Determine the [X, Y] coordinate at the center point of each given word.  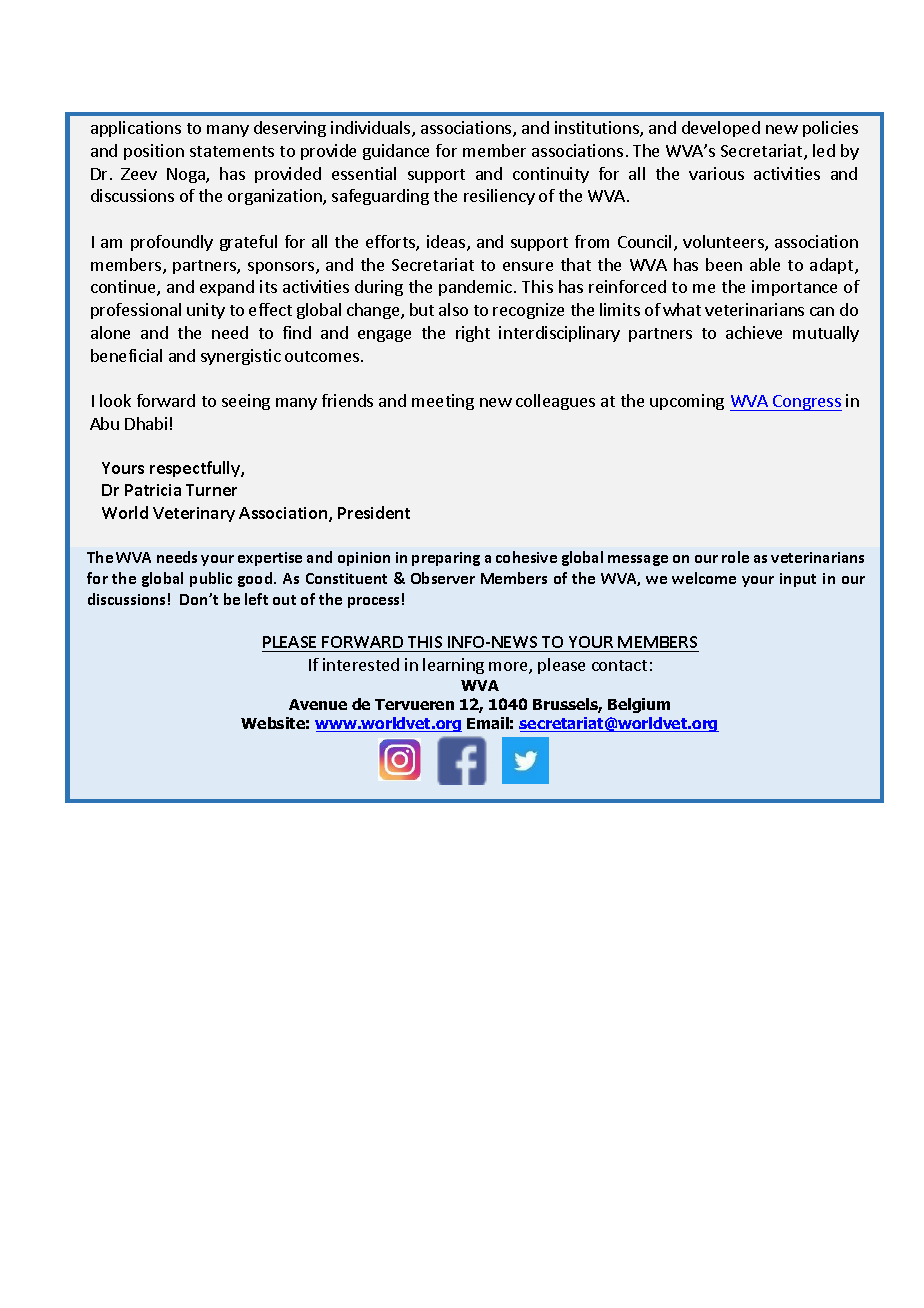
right [473, 334]
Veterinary [194, 514]
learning [453, 666]
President [374, 512]
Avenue [318, 704]
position [154, 152]
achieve [754, 332]
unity [206, 311]
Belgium [639, 705]
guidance [396, 152]
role [735, 557]
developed [721, 129]
